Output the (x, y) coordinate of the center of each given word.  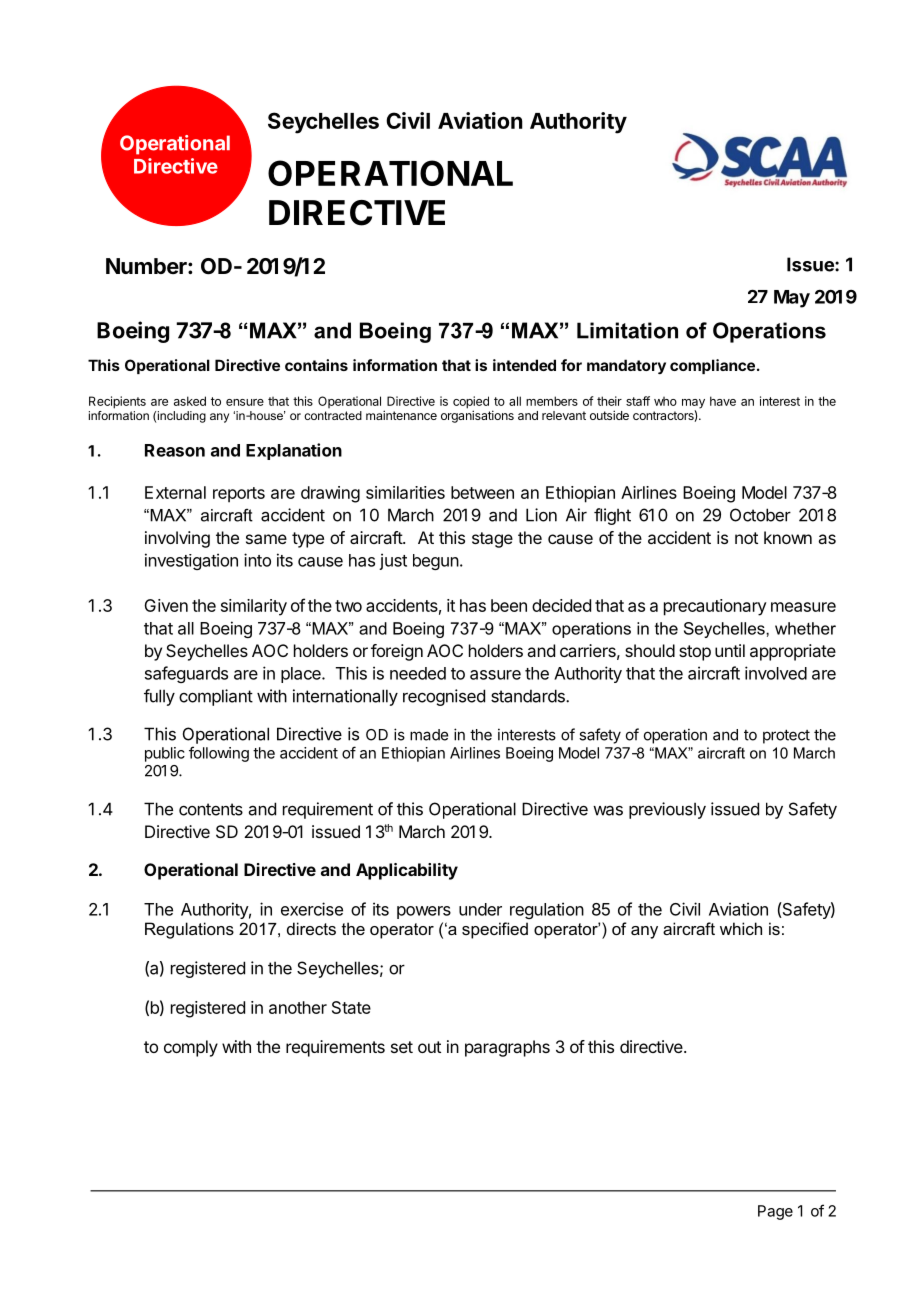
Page (775, 1212)
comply (191, 1048)
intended (524, 365)
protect (786, 736)
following (219, 754)
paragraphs (507, 1048)
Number (147, 266)
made (429, 735)
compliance (712, 366)
